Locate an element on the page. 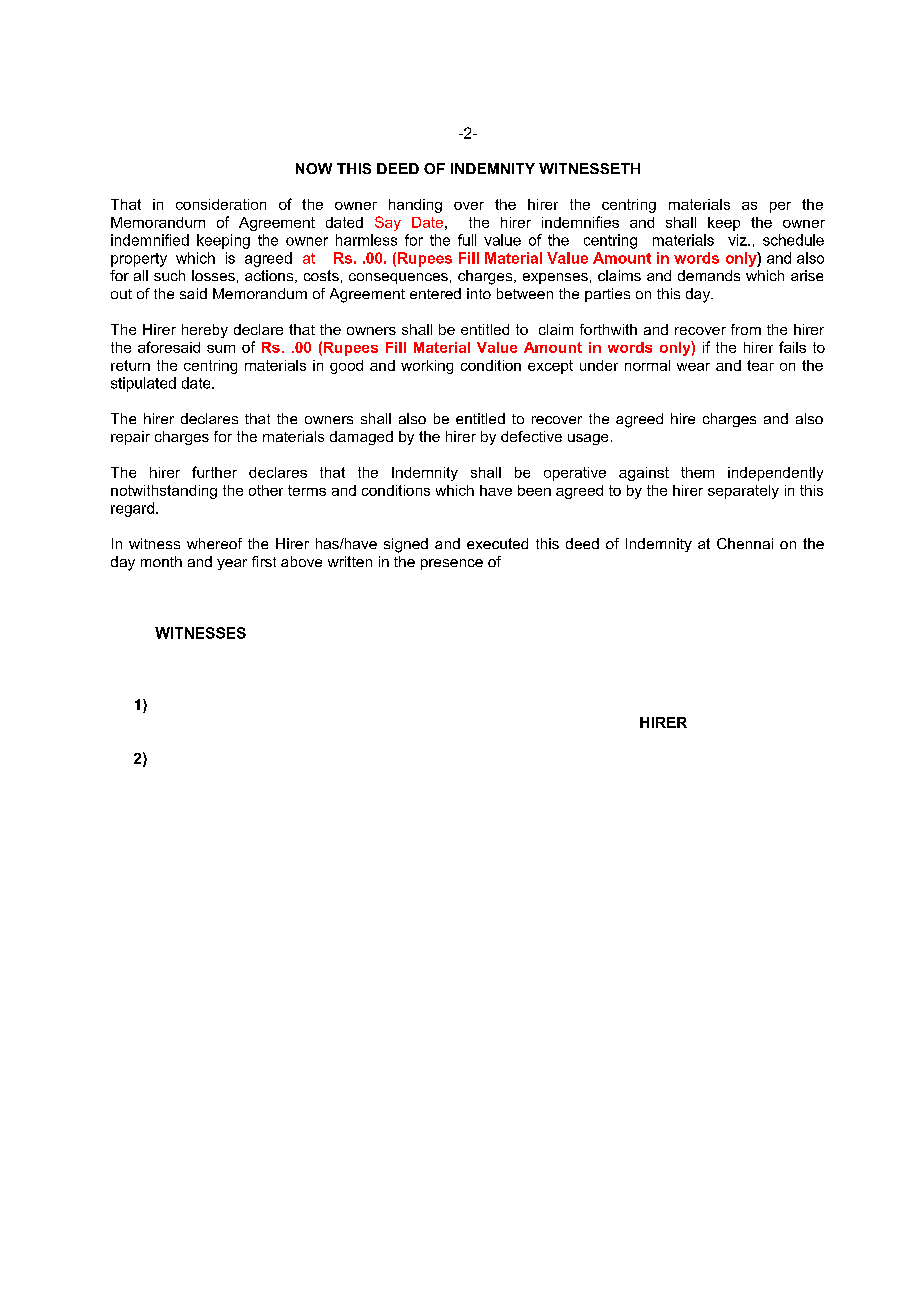  into is located at coordinates (479, 293).
